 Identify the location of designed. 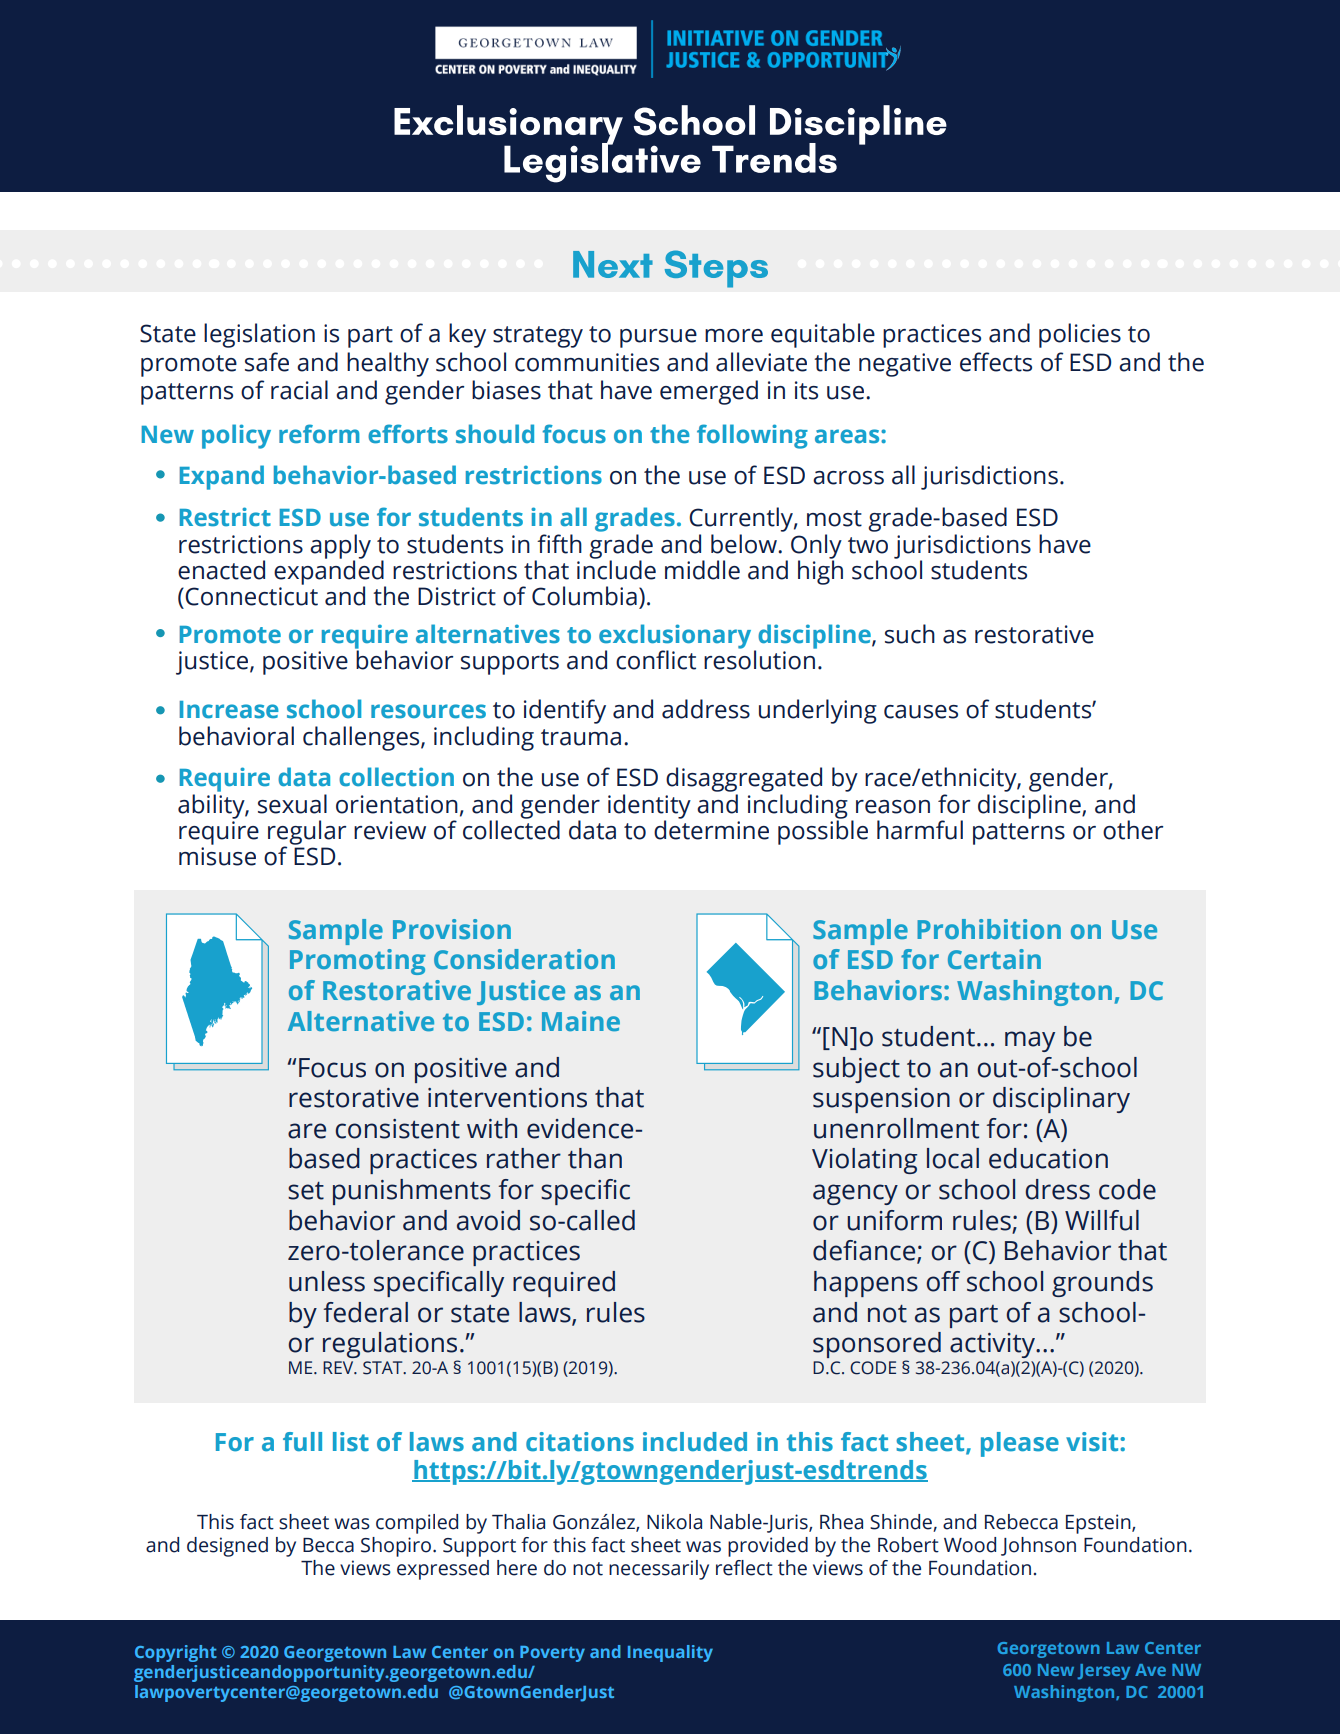
(227, 1547).
